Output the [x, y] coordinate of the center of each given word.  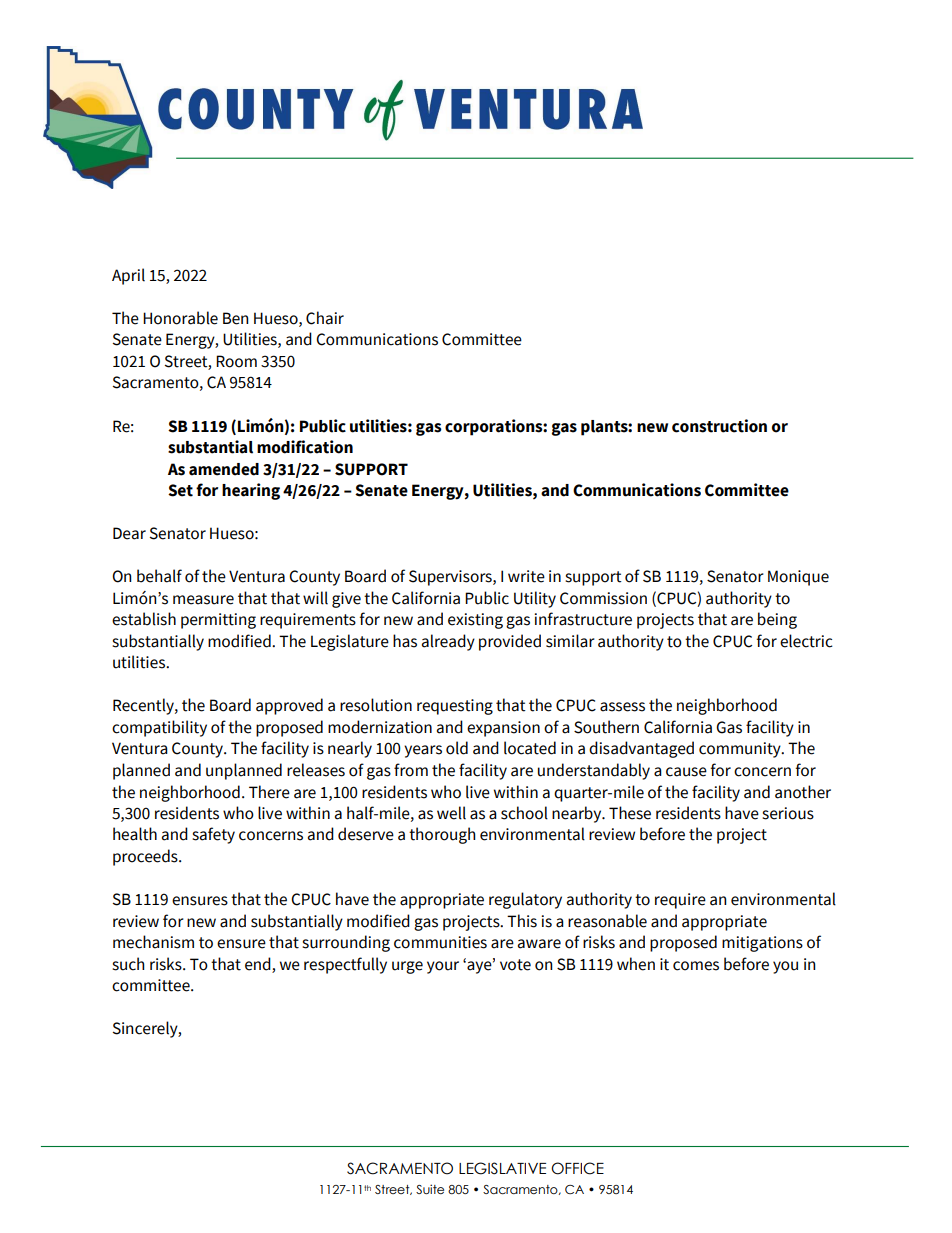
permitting [218, 621]
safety [213, 835]
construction [719, 426]
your [443, 967]
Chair [325, 318]
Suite [430, 1189]
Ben [236, 318]
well [451, 813]
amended [224, 469]
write [526, 576]
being [777, 620]
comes [696, 966]
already [448, 642]
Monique [798, 578]
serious [788, 813]
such [128, 964]
